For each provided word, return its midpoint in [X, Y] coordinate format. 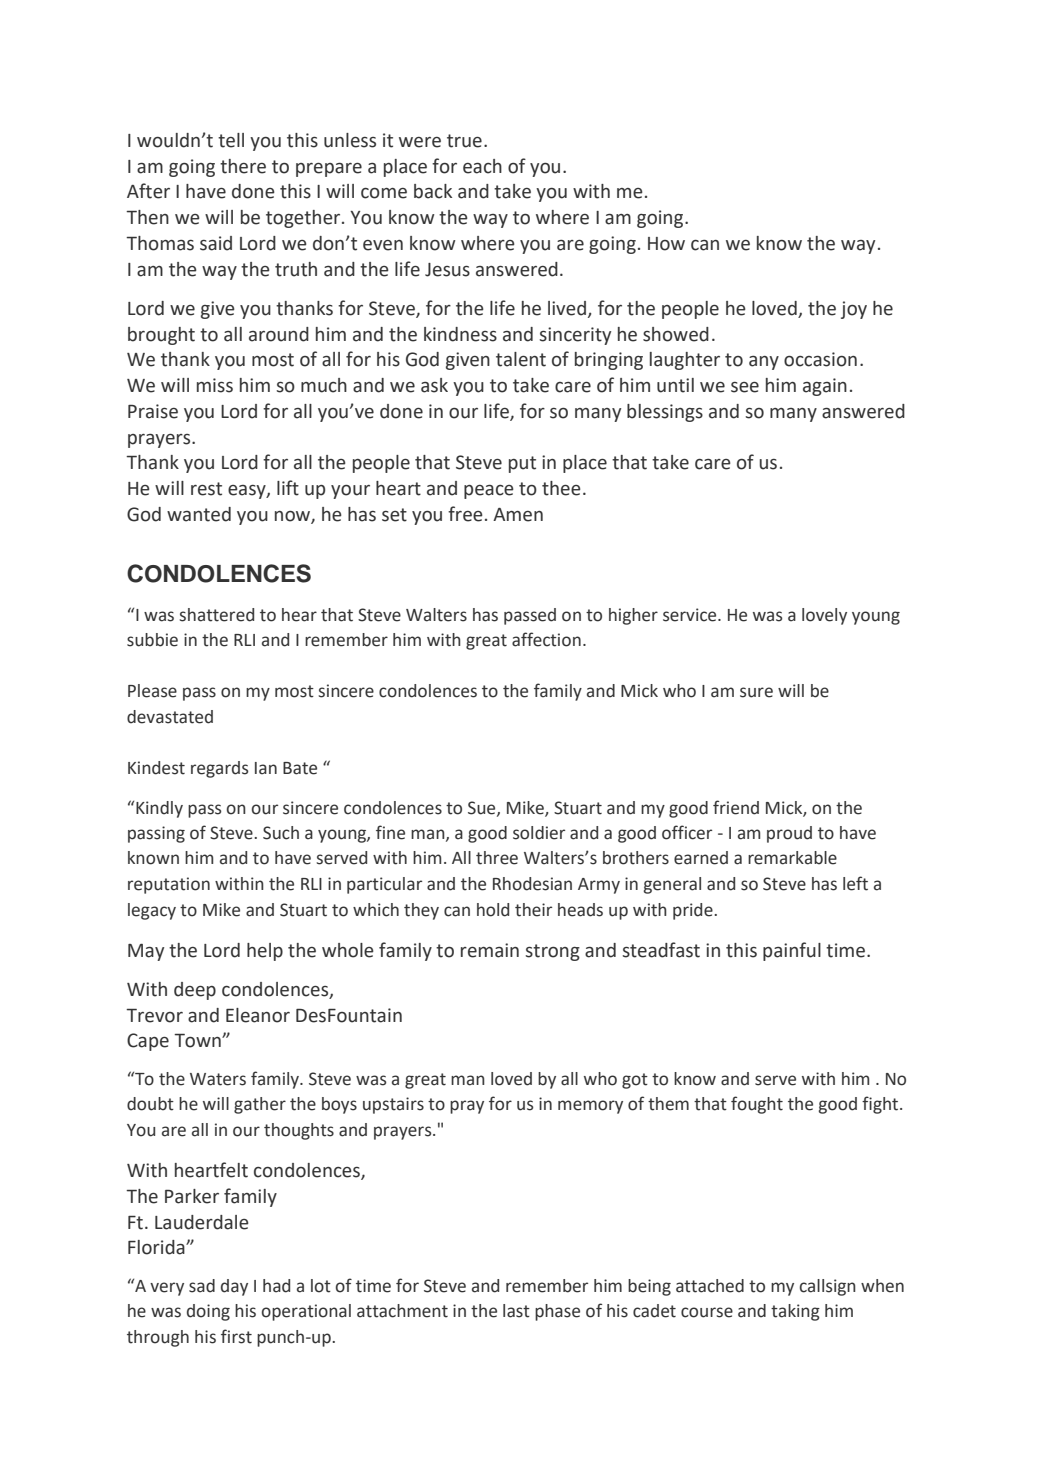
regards [219, 769]
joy [854, 310]
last [516, 1311]
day [234, 1287]
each [482, 166]
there [243, 166]
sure [756, 692]
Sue [483, 808]
